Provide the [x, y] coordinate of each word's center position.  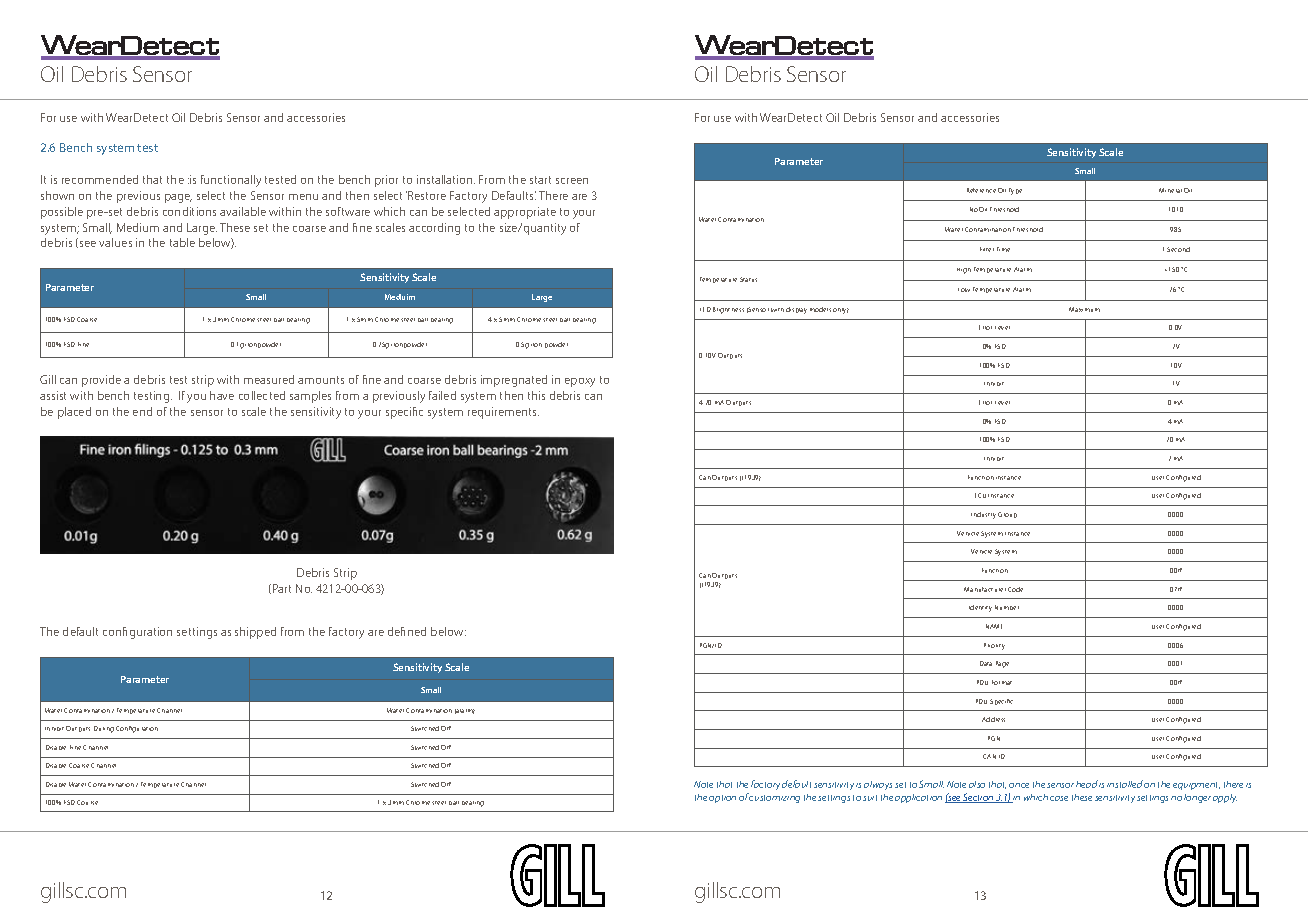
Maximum [1084, 309]
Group [1007, 515]
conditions [189, 211]
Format [1002, 682]
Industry [983, 515]
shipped [255, 633]
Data [986, 663]
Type [1015, 191]
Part [282, 588]
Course [87, 802]
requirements [503, 413]
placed [74, 413]
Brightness [728, 310]
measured [269, 379]
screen [572, 181]
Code [1015, 589]
